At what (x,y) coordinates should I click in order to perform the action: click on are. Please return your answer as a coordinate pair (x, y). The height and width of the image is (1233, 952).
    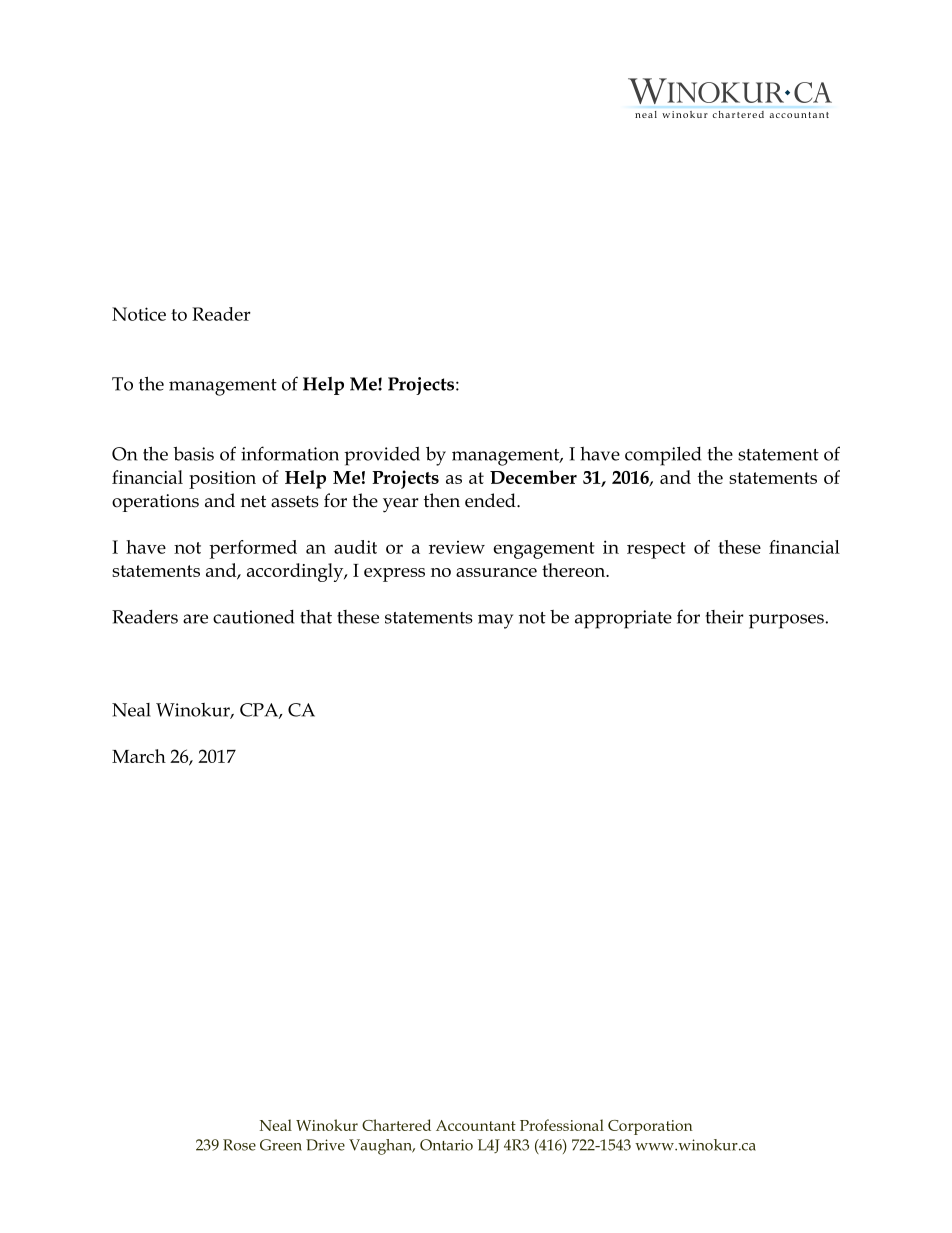
    Looking at the image, I should click on (195, 619).
